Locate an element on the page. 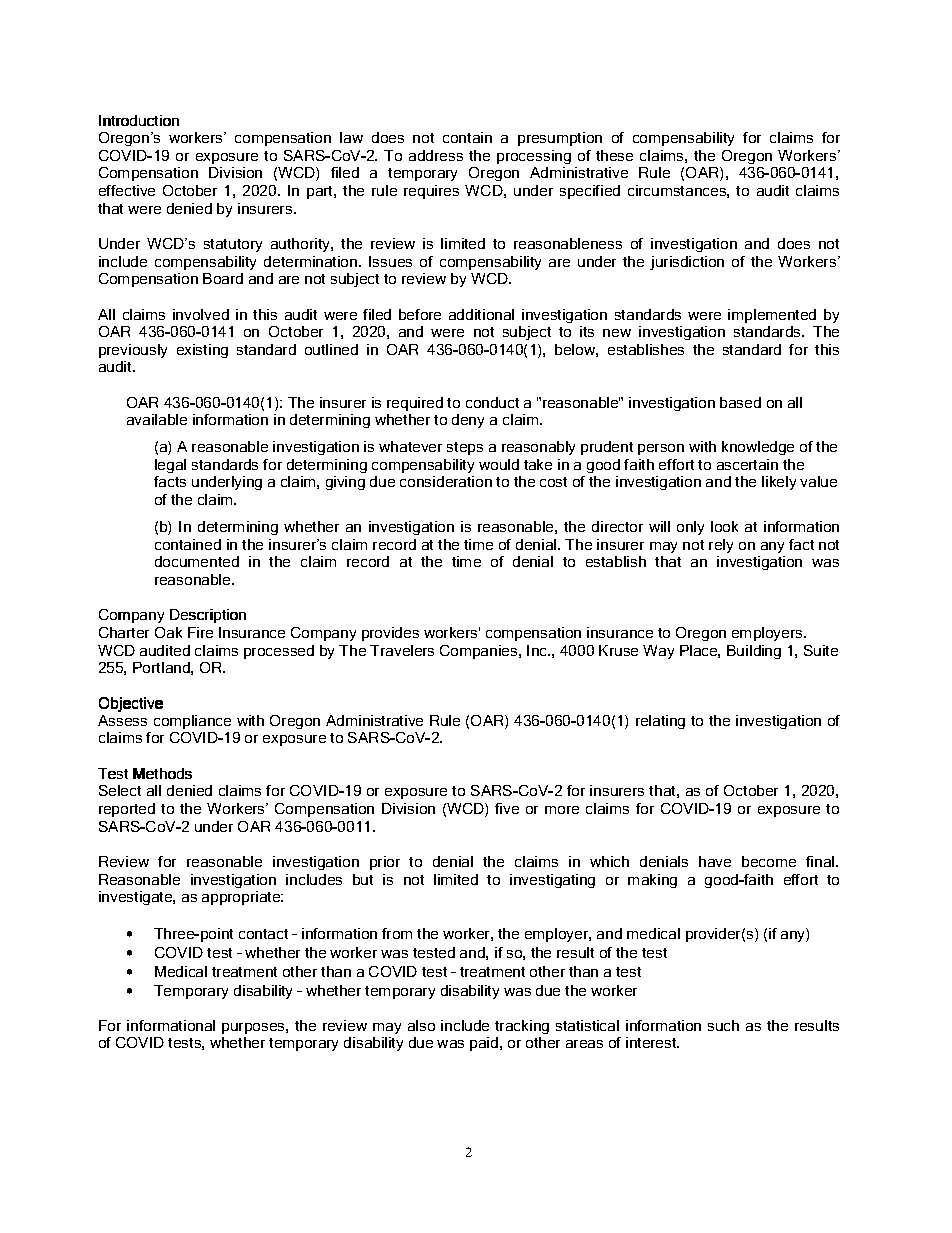 The image size is (952, 1233). address is located at coordinates (436, 155).
